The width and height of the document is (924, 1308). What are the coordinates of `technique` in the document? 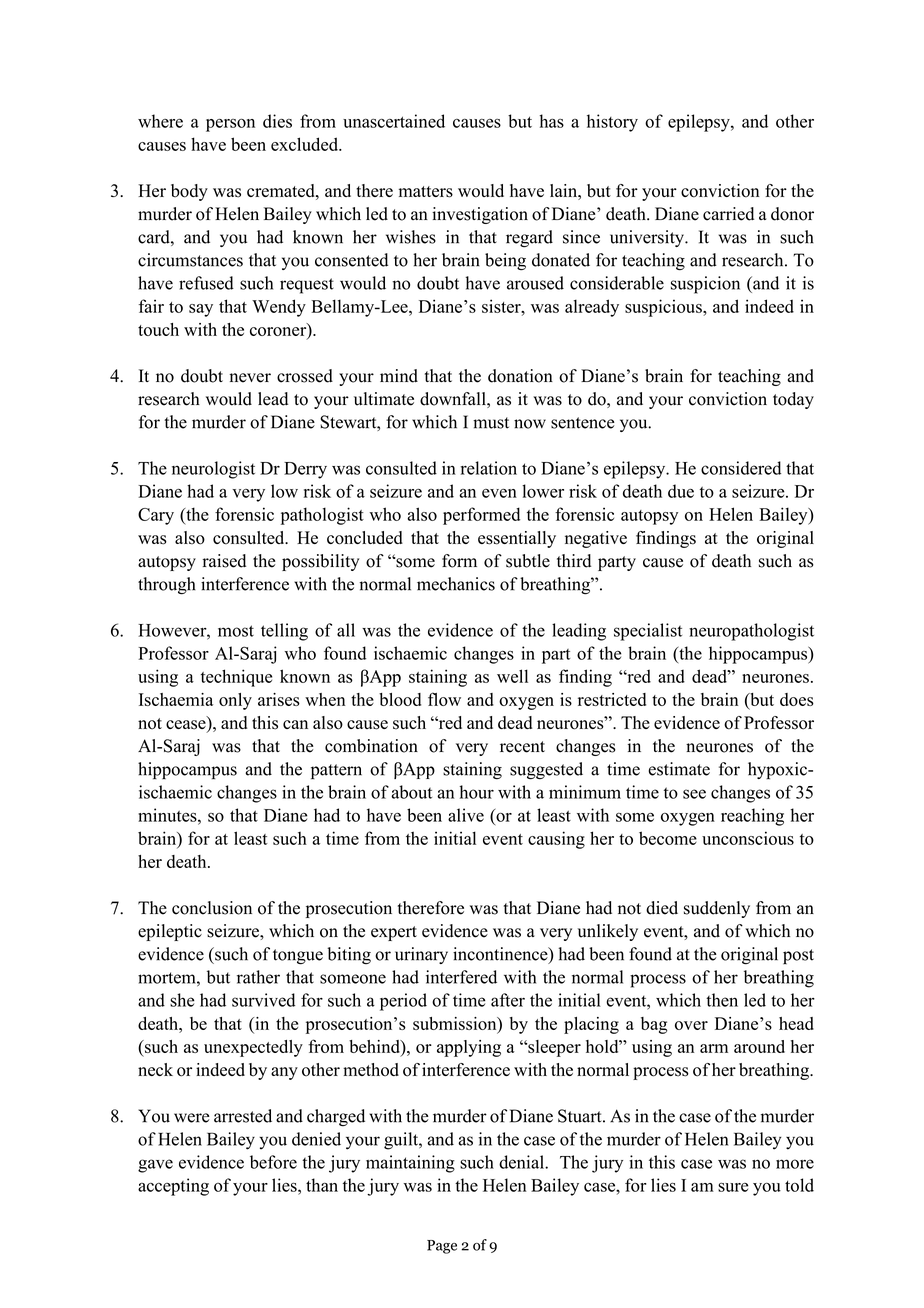 It's located at (236, 678).
